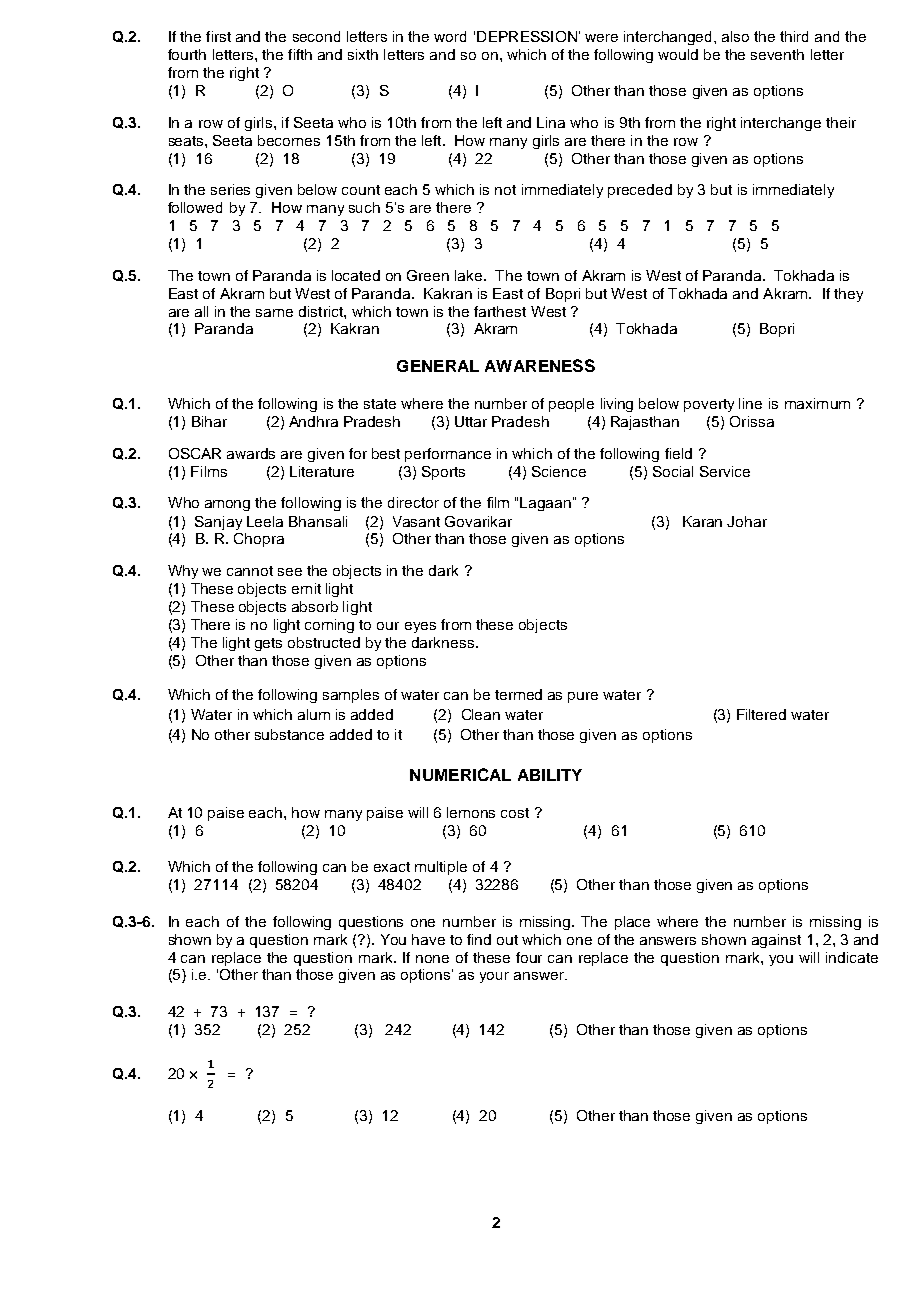  Describe the element at coordinates (300, 54) in the page. I see `fifth` at that location.
